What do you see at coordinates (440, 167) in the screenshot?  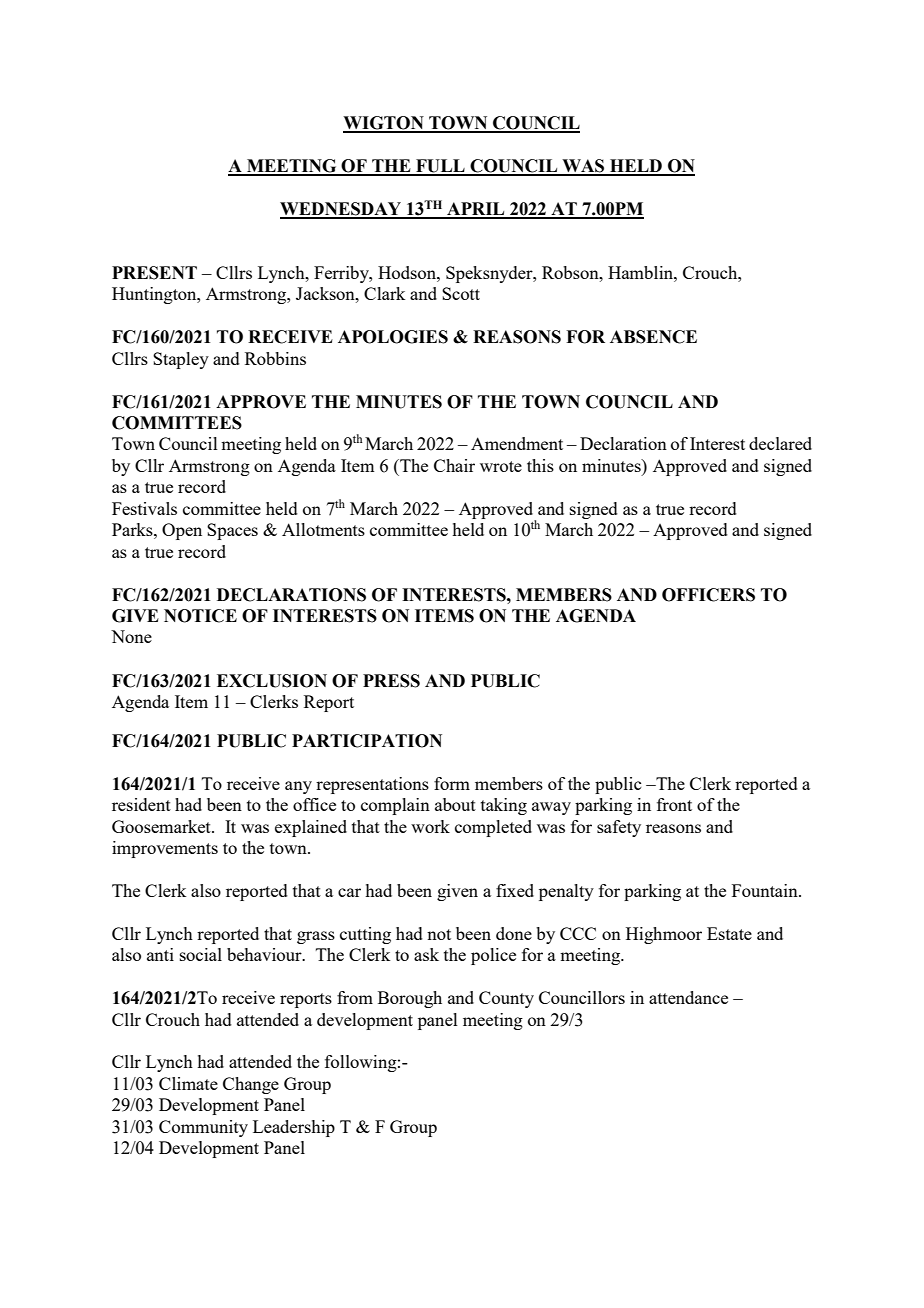 I see `FULL` at bounding box center [440, 167].
